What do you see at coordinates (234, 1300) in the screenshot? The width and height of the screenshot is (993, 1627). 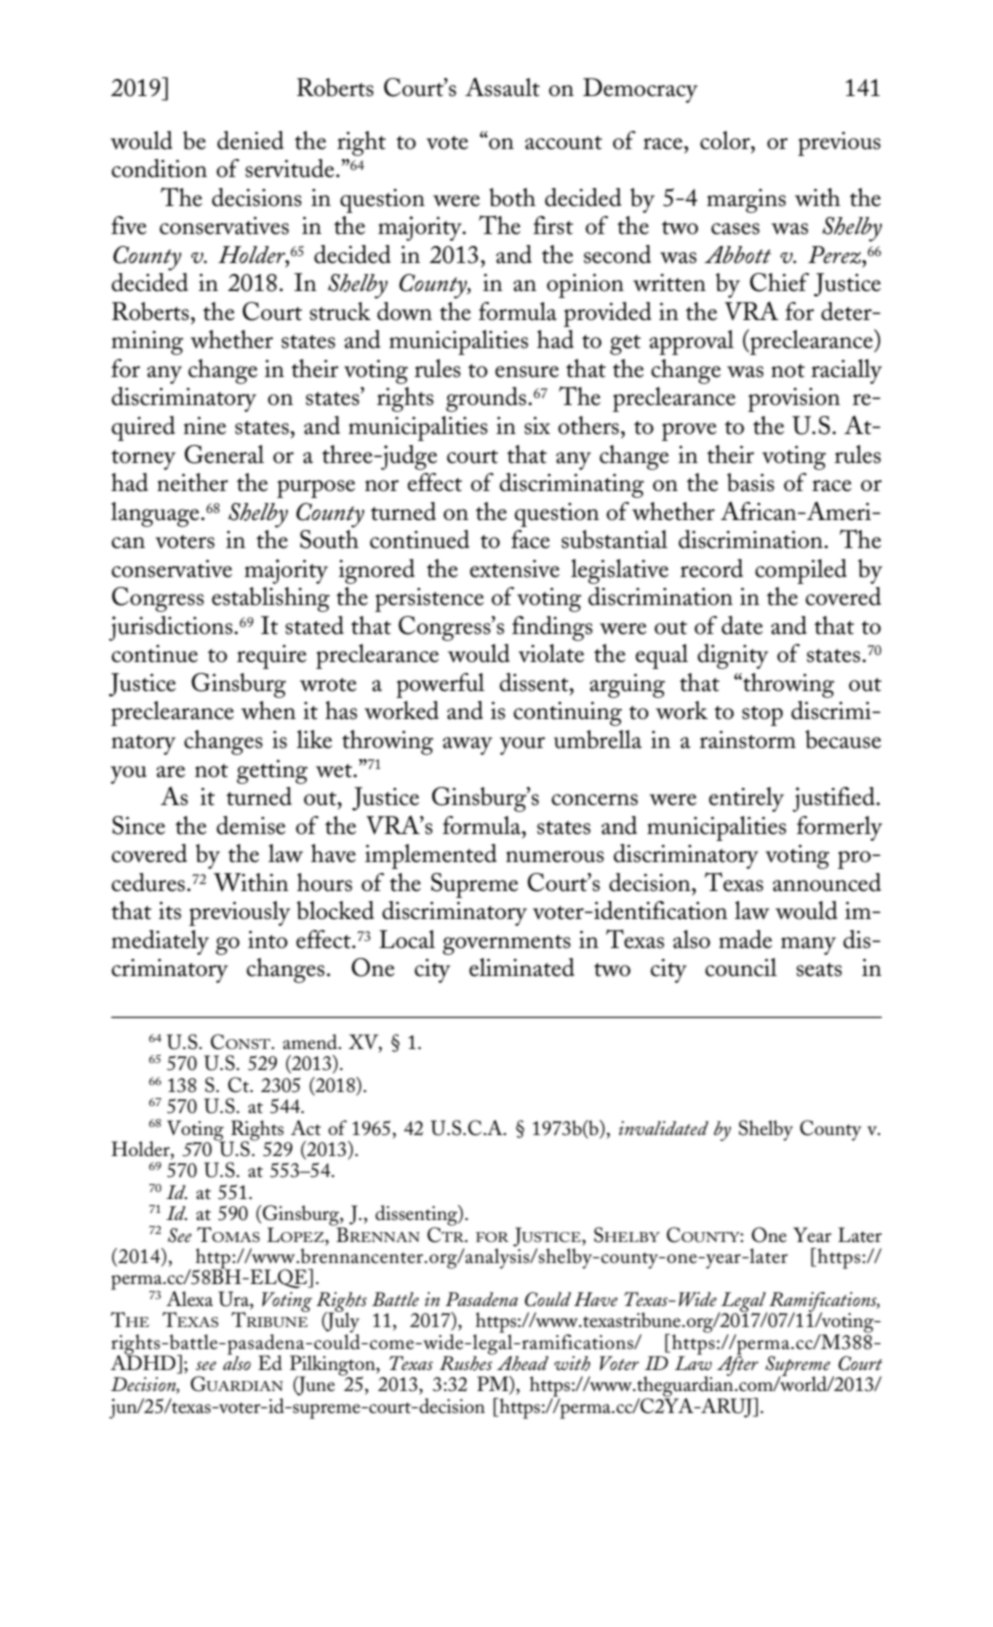 I see `Ura` at bounding box center [234, 1300].
